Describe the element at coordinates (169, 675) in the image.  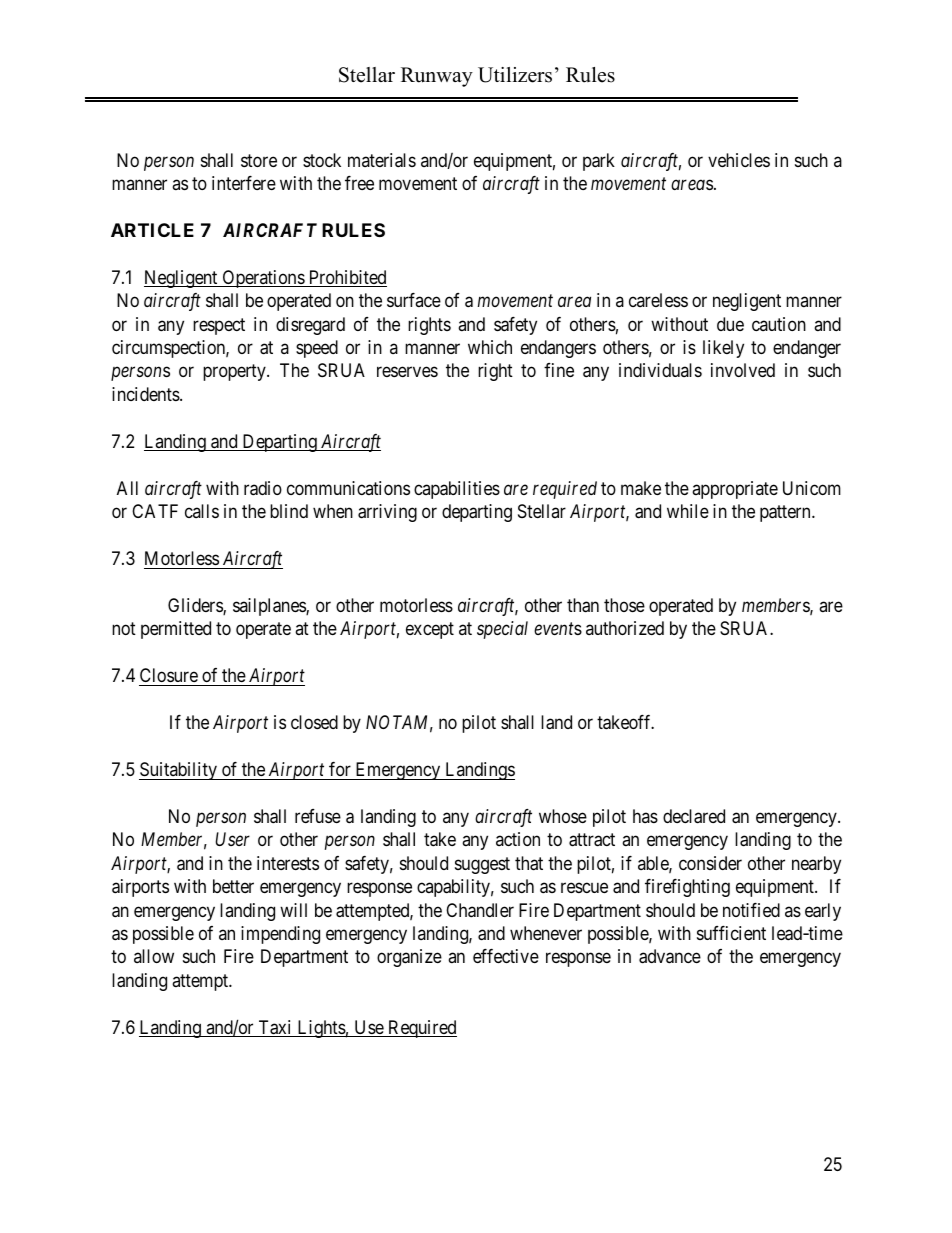
I see `Closure` at that location.
